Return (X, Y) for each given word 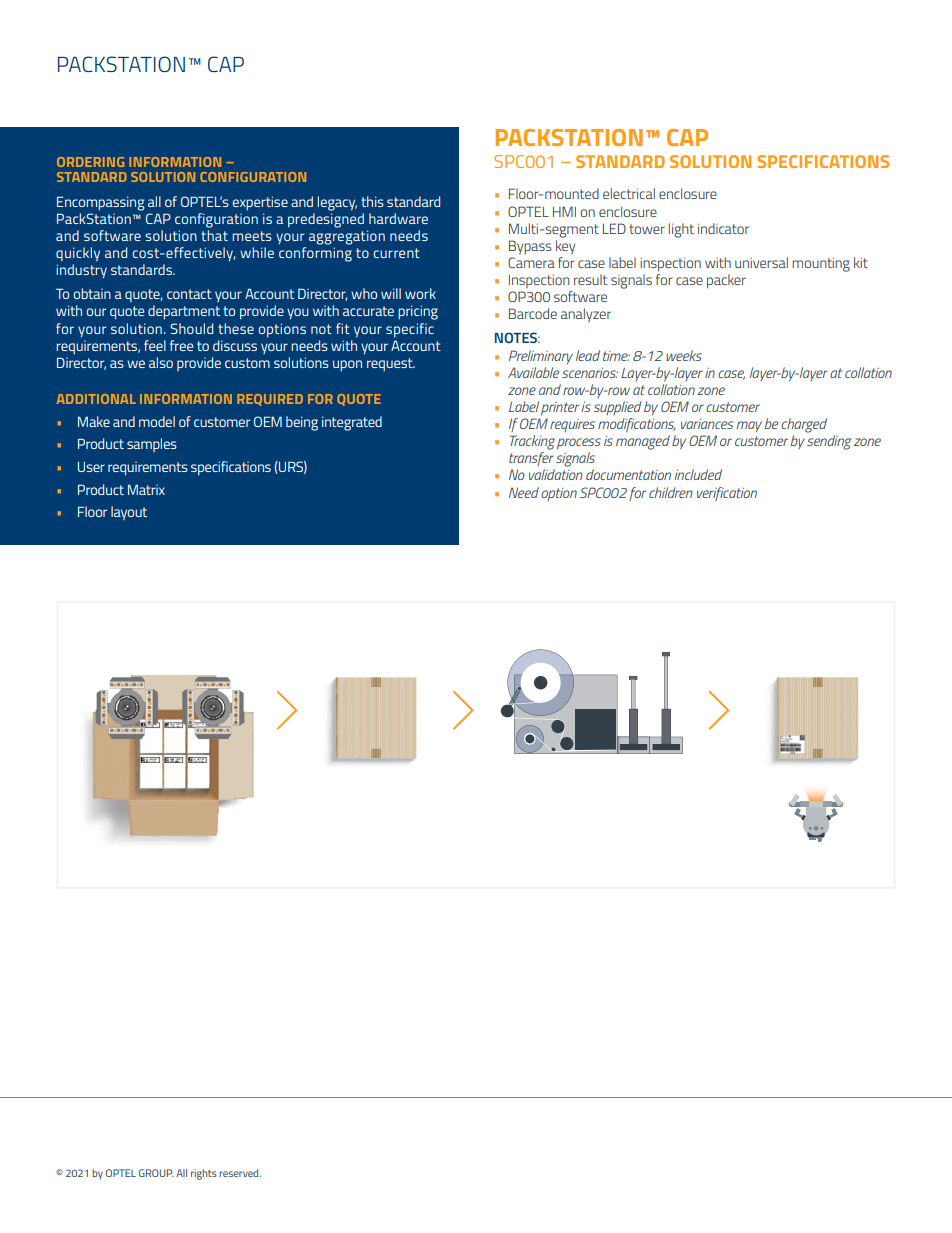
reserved (240, 1173)
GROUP (156, 1173)
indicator (723, 228)
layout (129, 513)
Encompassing (101, 203)
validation (556, 474)
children (671, 492)
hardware (398, 218)
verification (727, 494)
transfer (531, 459)
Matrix (146, 489)
